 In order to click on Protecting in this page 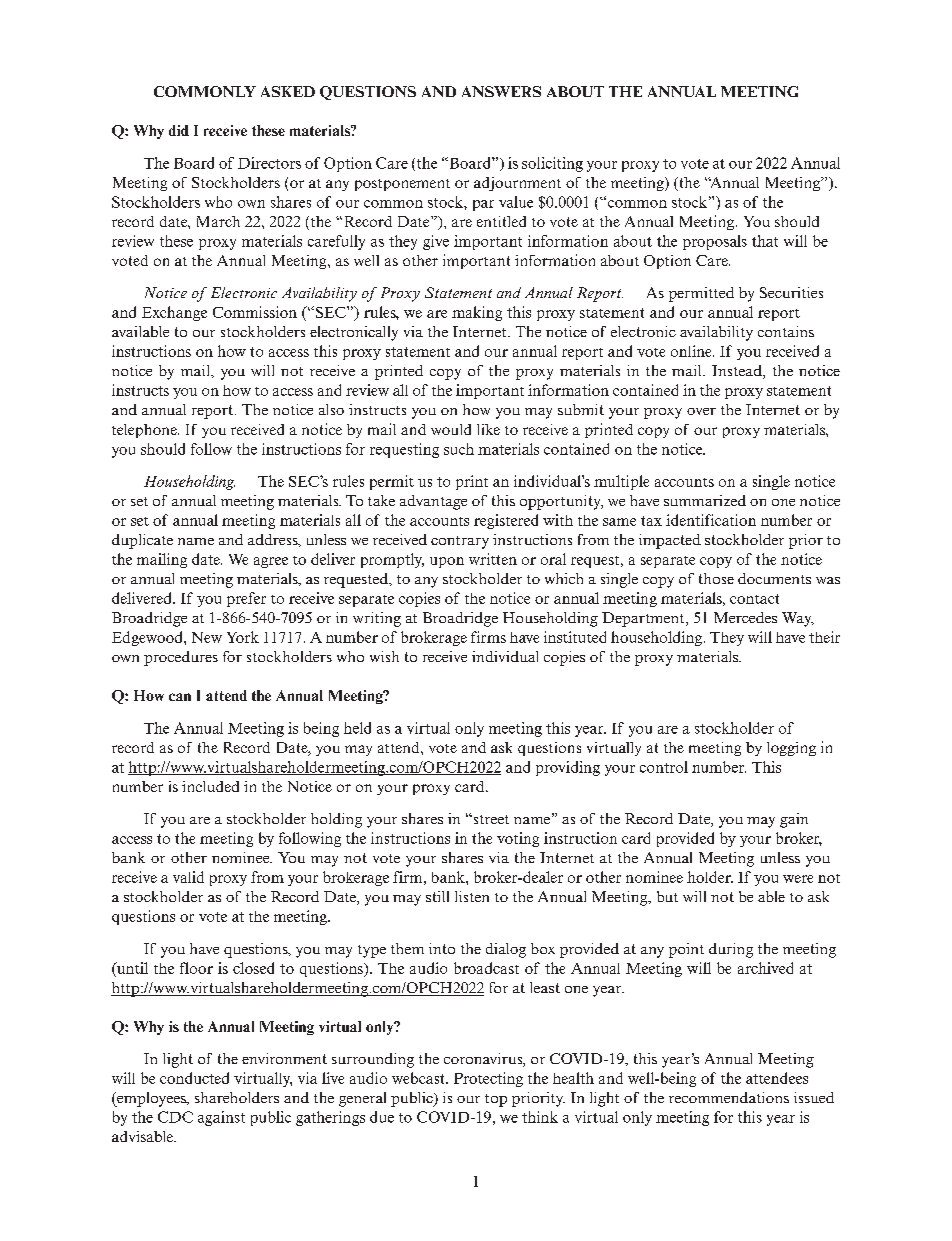, I will do `click(488, 1079)`.
